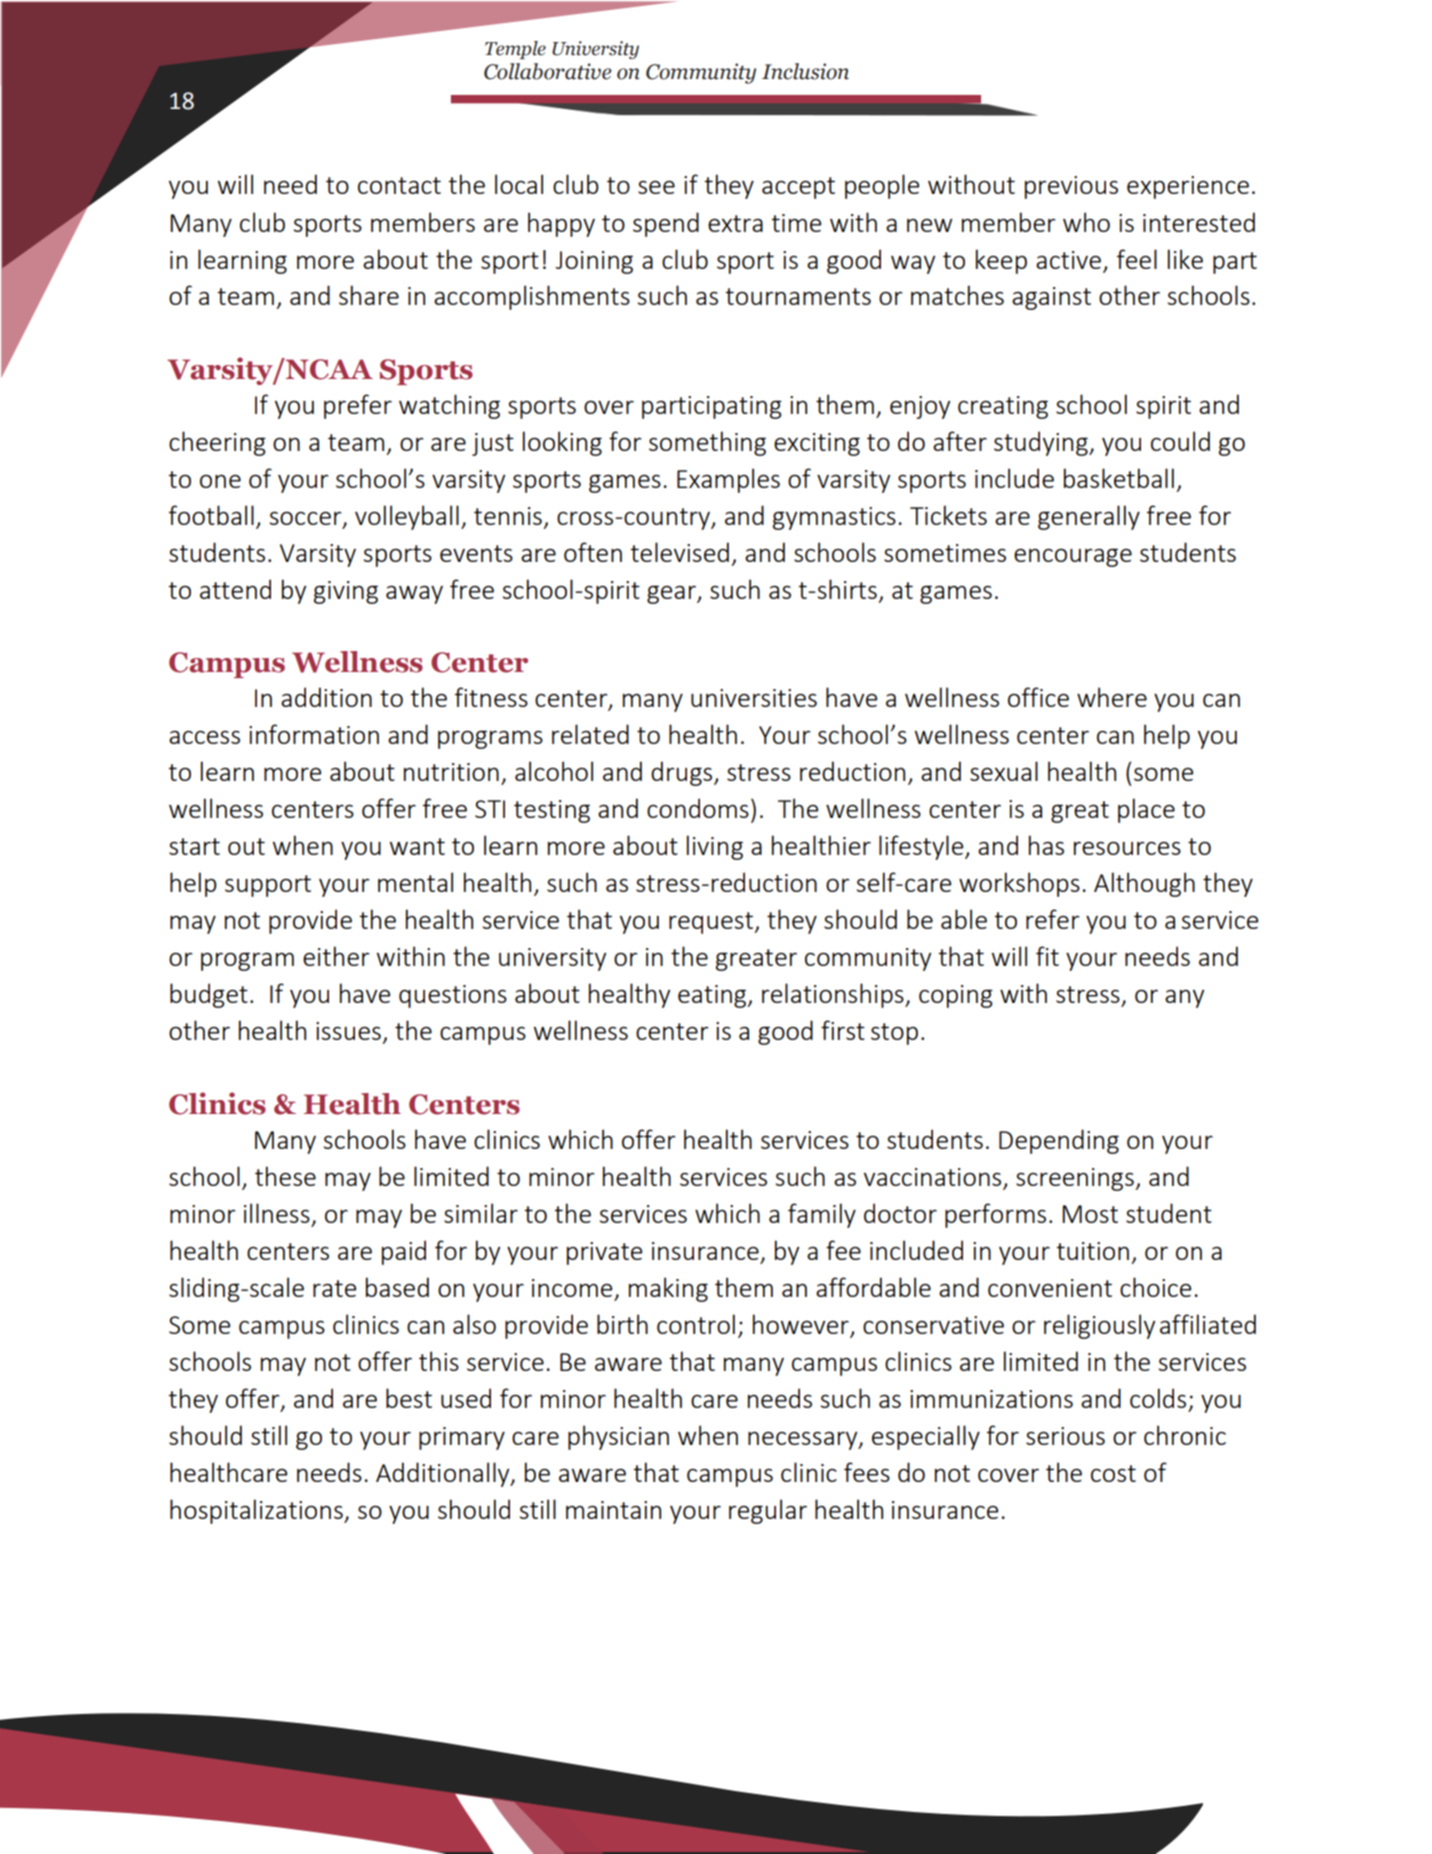  Describe the element at coordinates (1071, 187) in the document. I see `previous` at that location.
